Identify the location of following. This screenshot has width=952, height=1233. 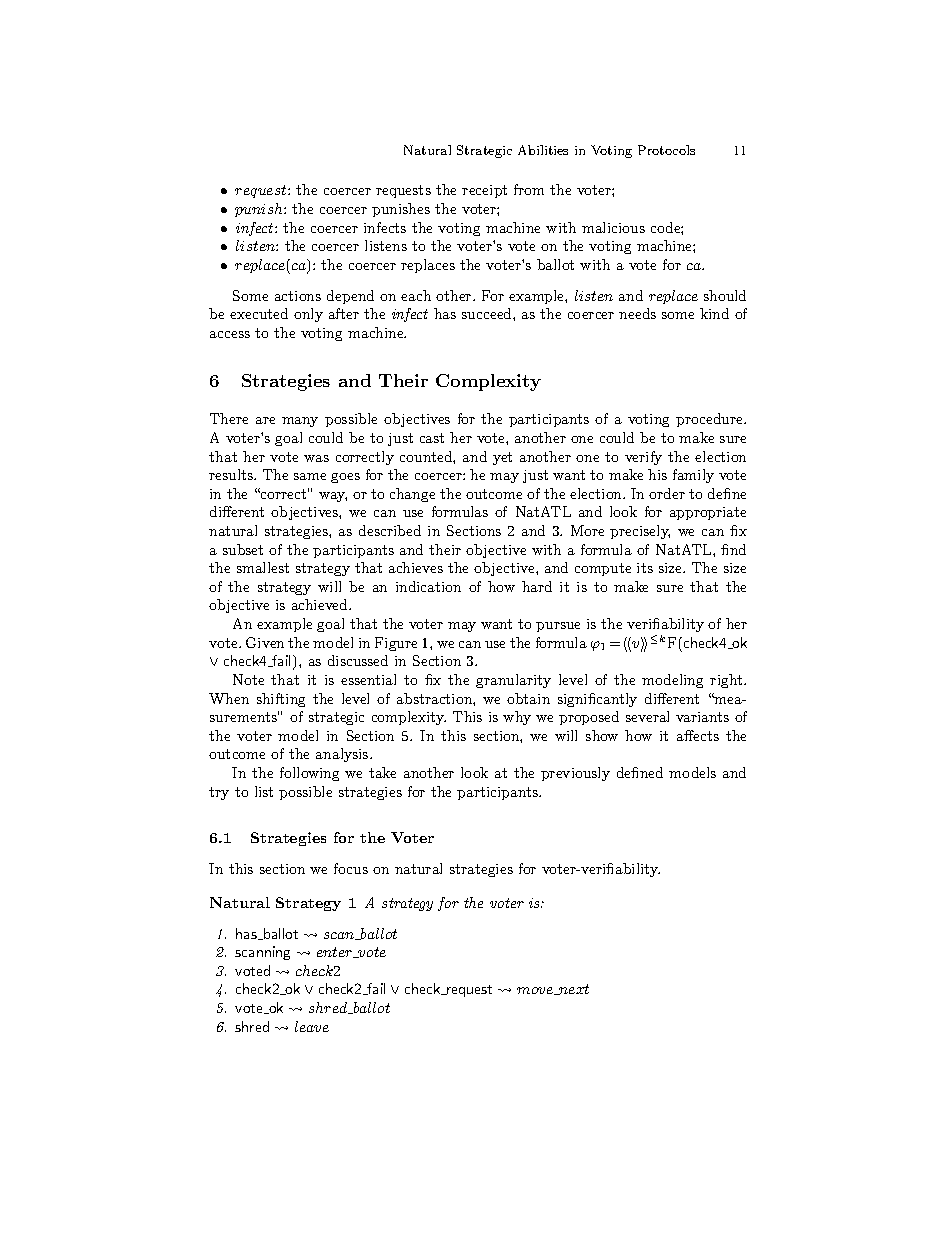
(309, 774).
